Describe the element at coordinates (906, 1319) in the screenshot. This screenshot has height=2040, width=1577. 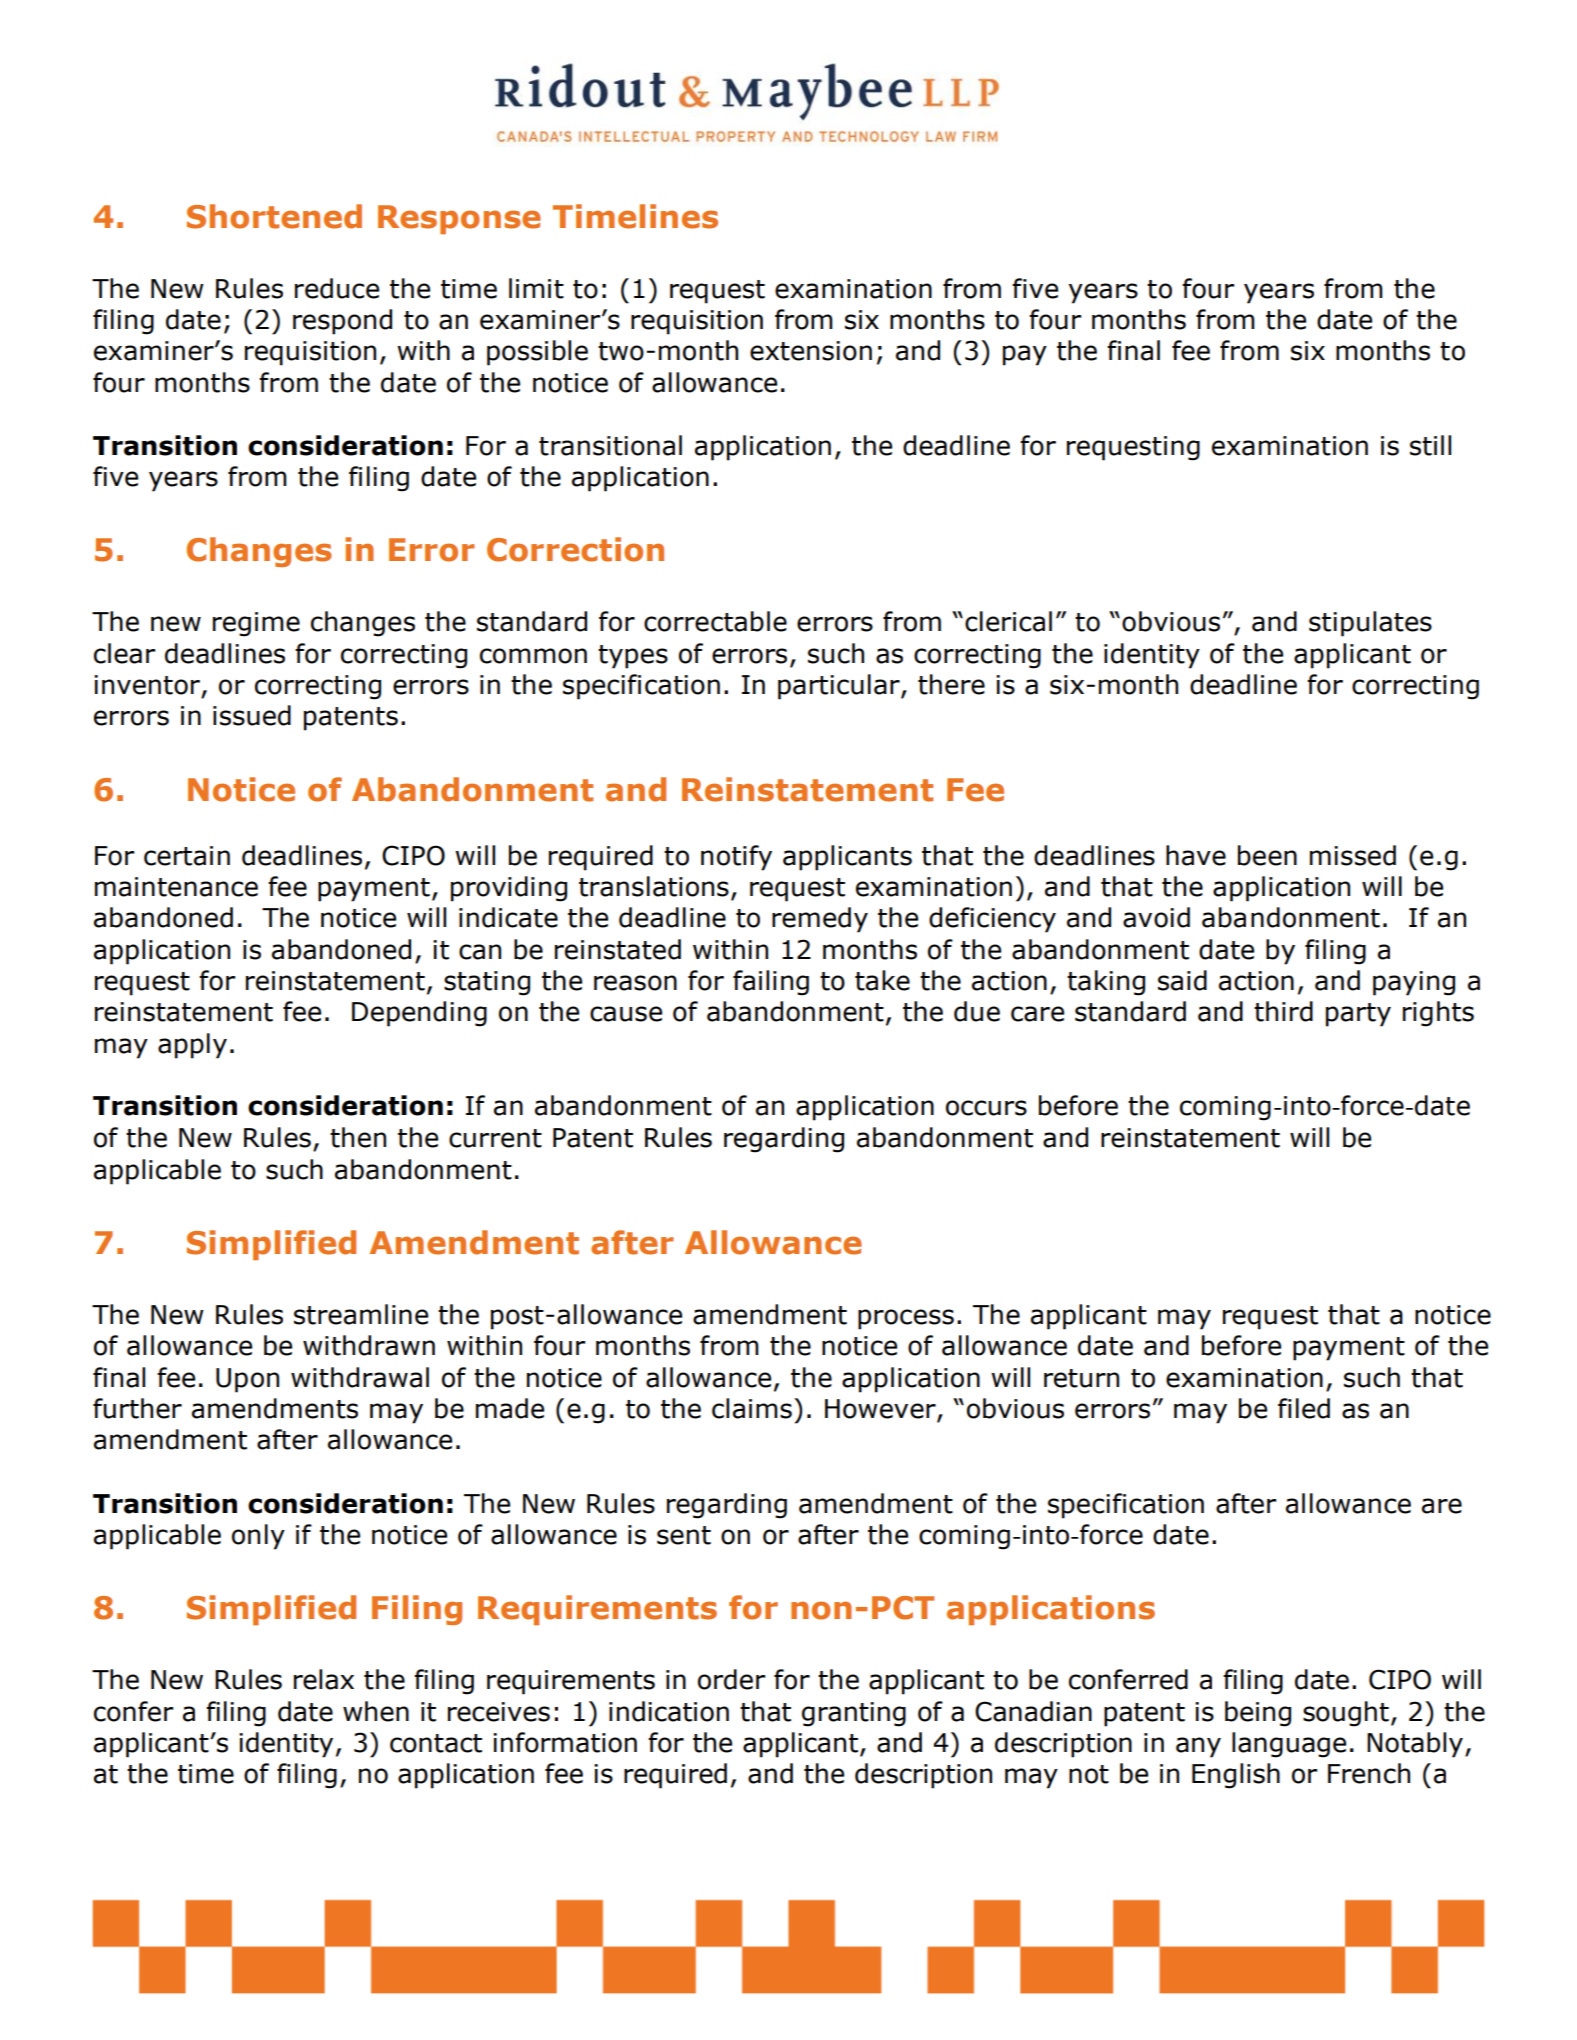
I see `process` at that location.
